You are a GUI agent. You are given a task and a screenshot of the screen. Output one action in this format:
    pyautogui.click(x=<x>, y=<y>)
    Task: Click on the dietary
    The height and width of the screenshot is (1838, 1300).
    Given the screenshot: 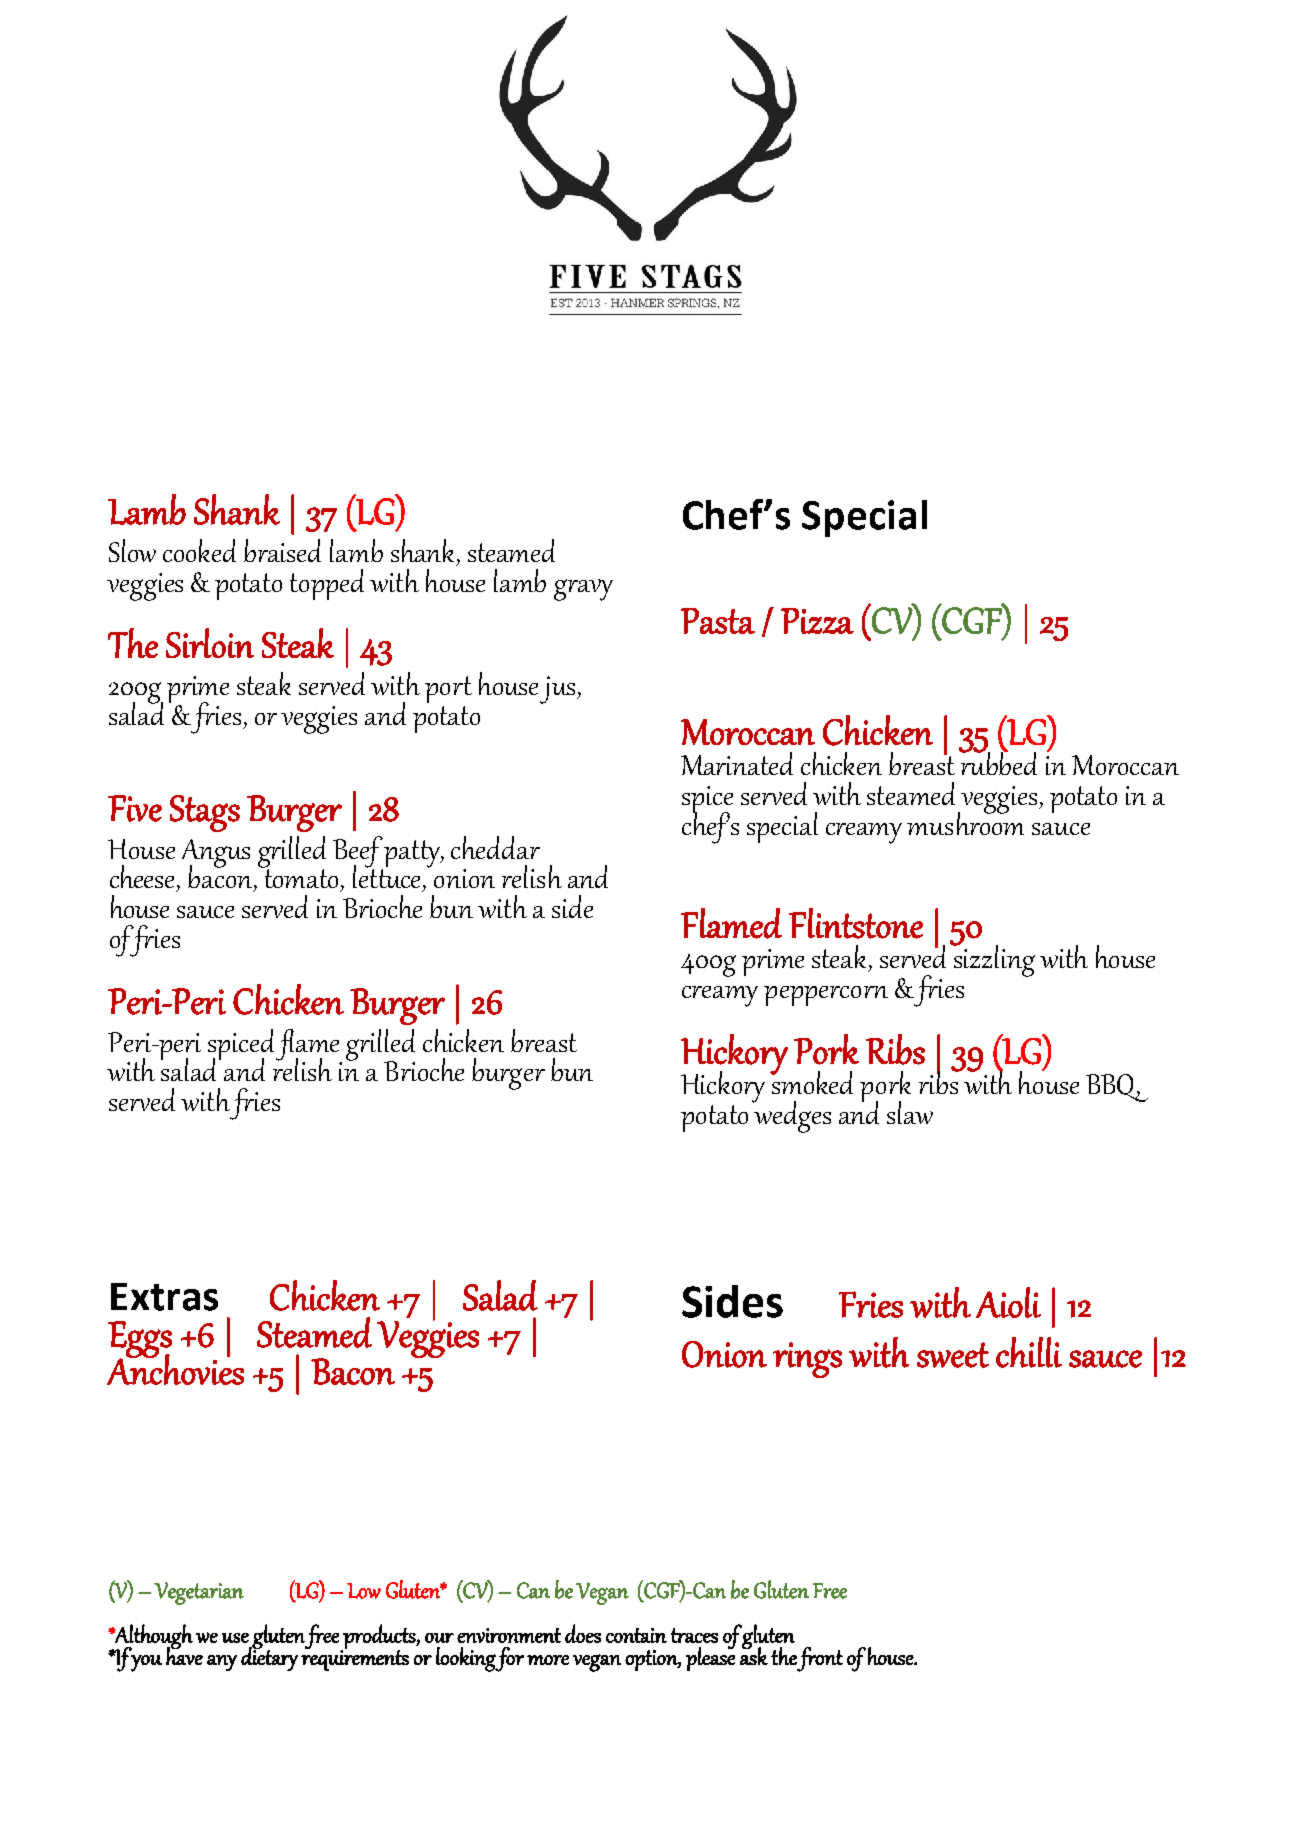 What is the action you would take?
    pyautogui.click(x=269, y=1658)
